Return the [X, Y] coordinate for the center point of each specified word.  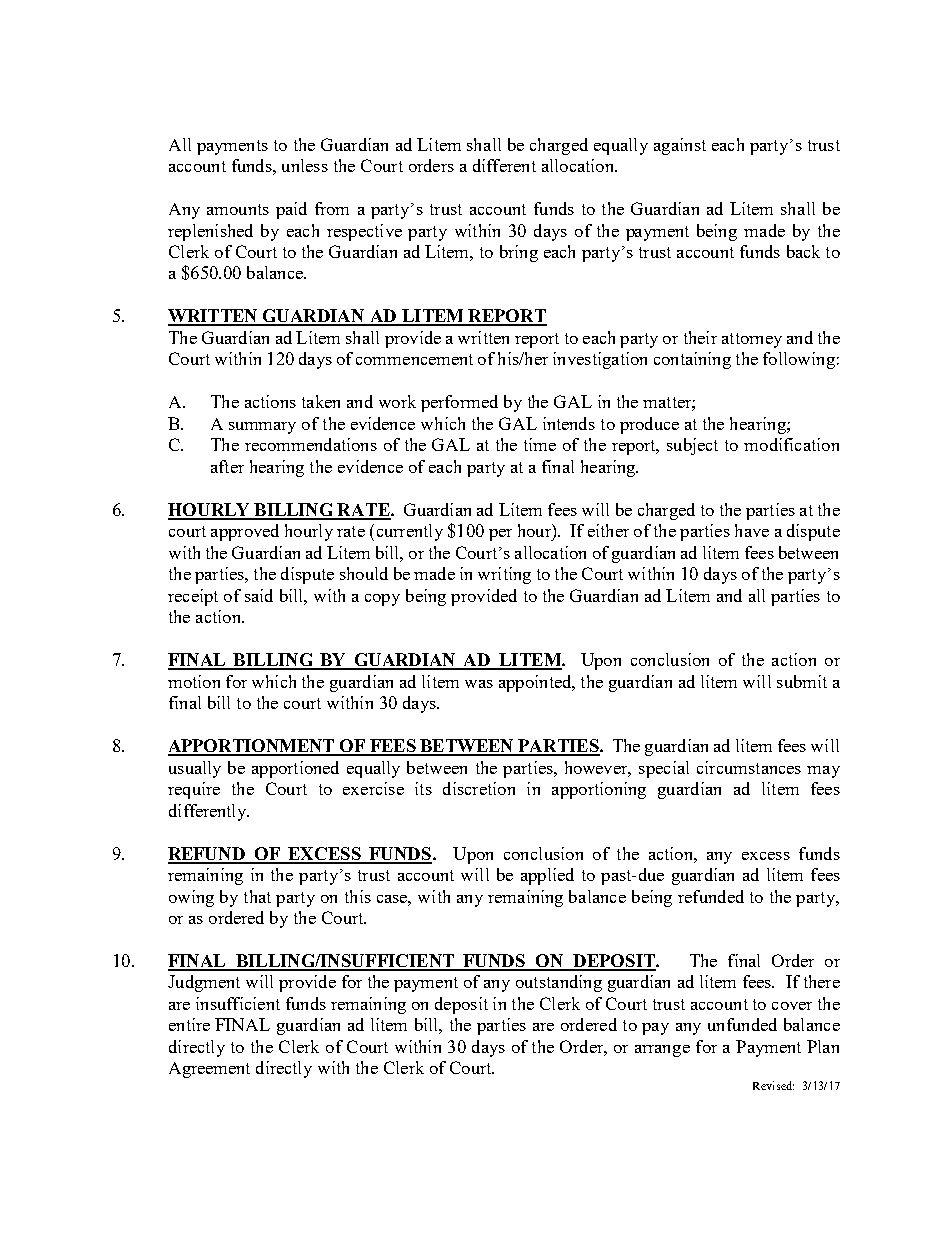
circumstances [749, 767]
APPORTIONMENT [253, 747]
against [680, 146]
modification [791, 444]
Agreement [209, 1070]
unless [305, 165]
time [540, 444]
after [227, 466]
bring [519, 253]
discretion [479, 788]
